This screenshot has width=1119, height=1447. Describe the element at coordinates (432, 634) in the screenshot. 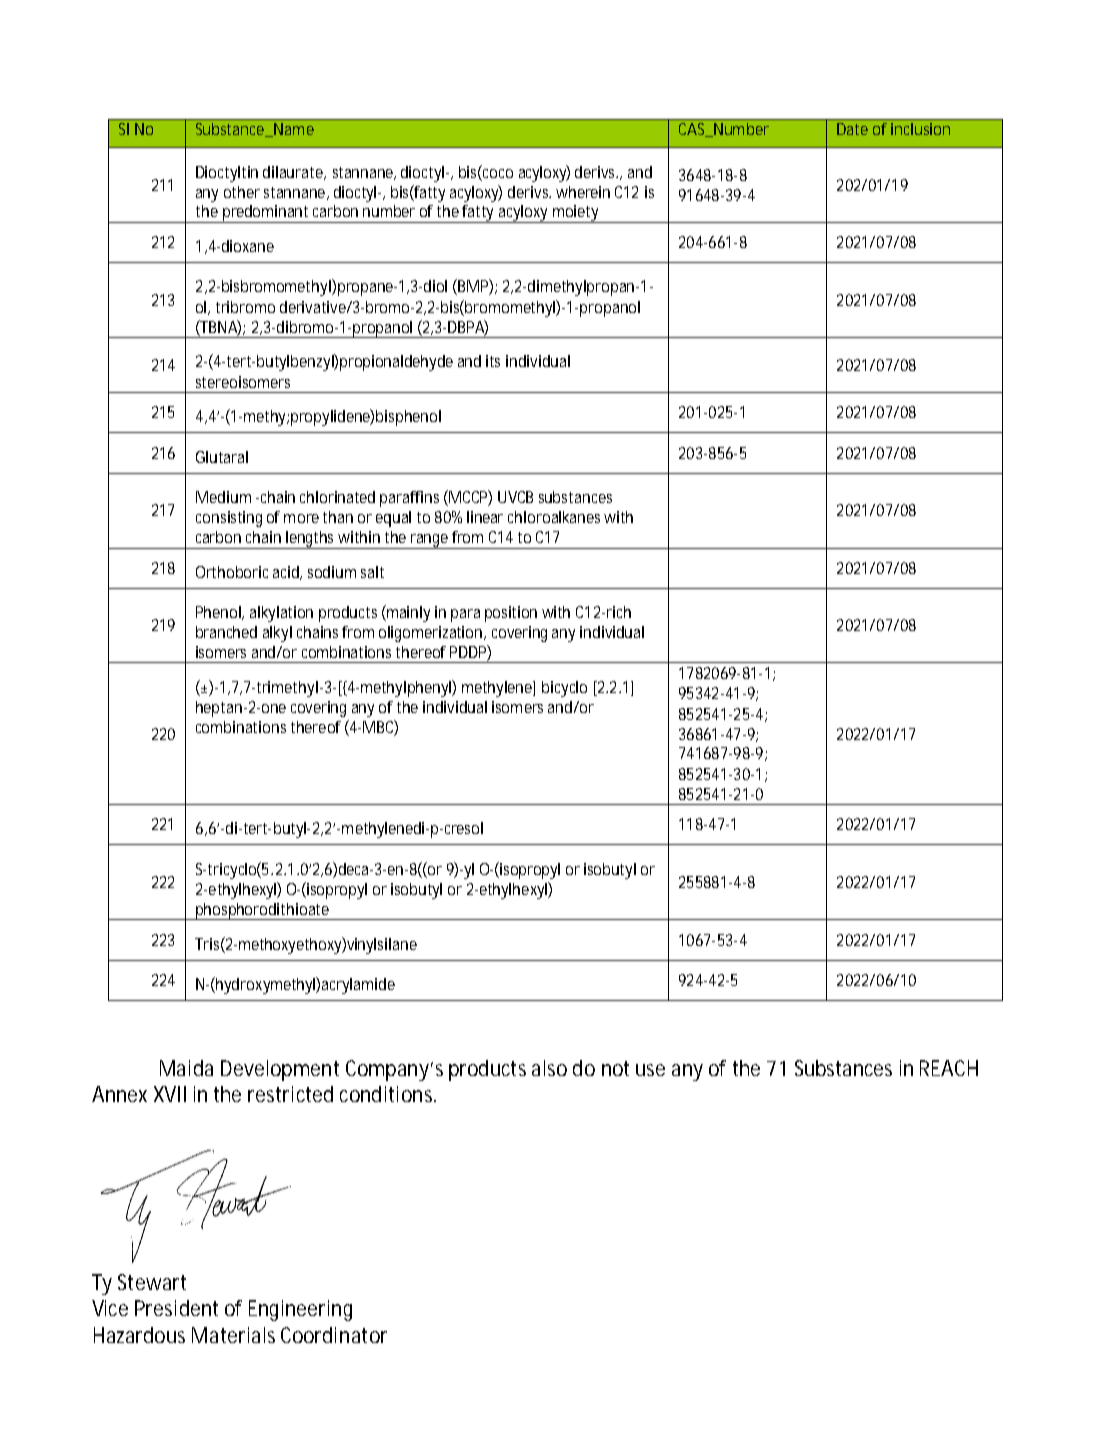

I see `oligomerization` at that location.
